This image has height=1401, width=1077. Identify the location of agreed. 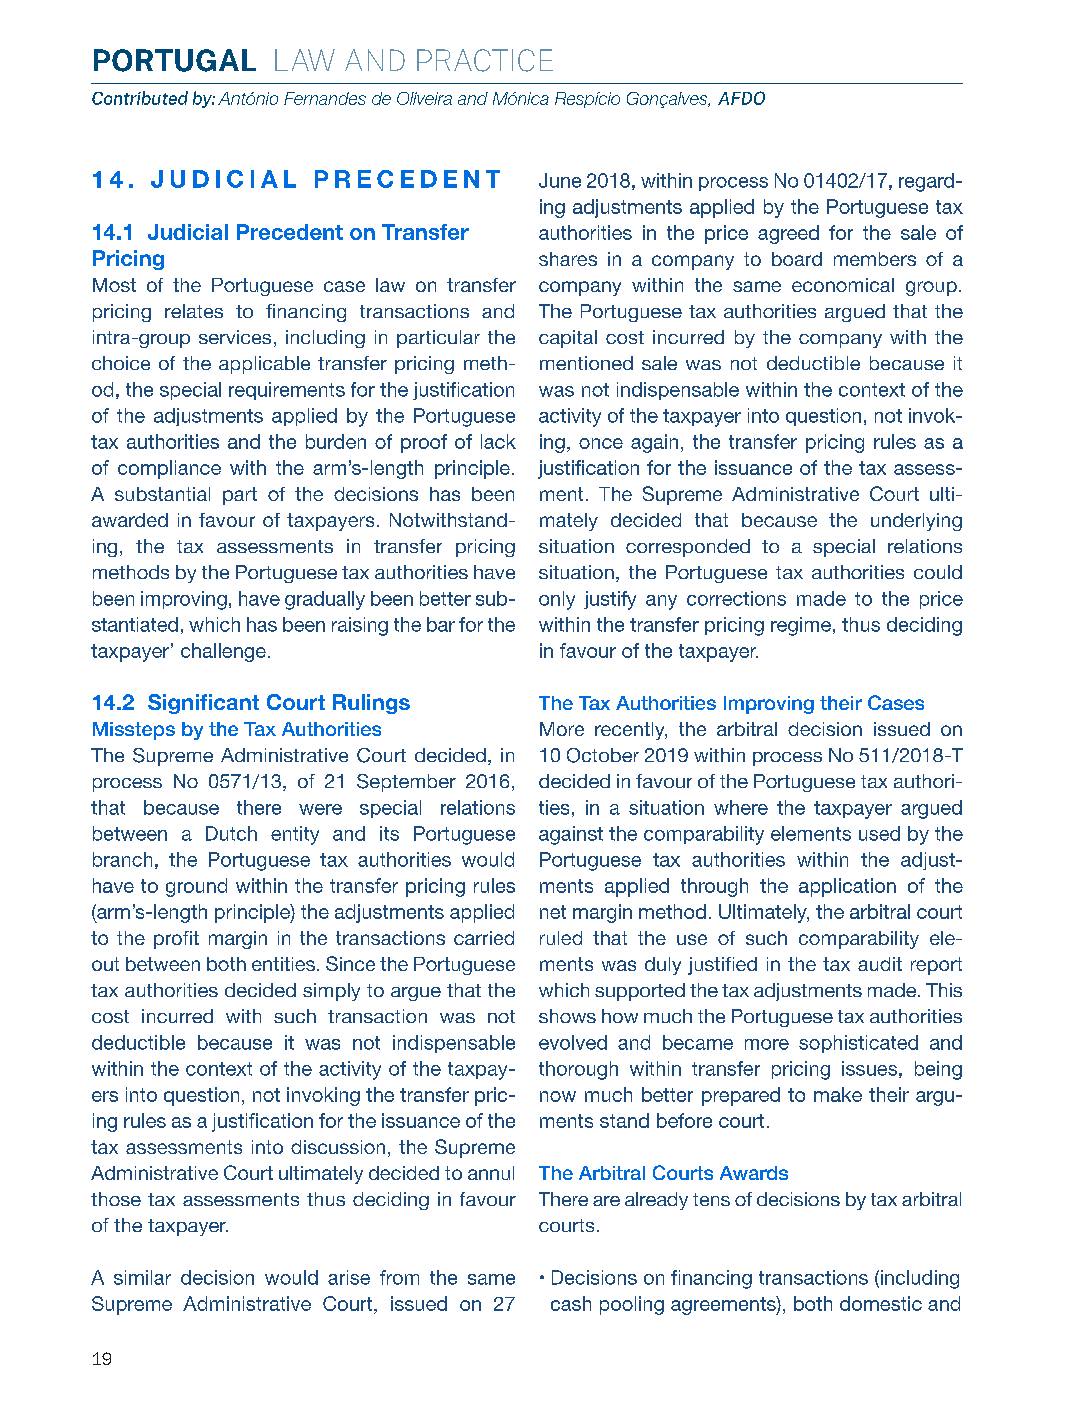
(788, 234).
